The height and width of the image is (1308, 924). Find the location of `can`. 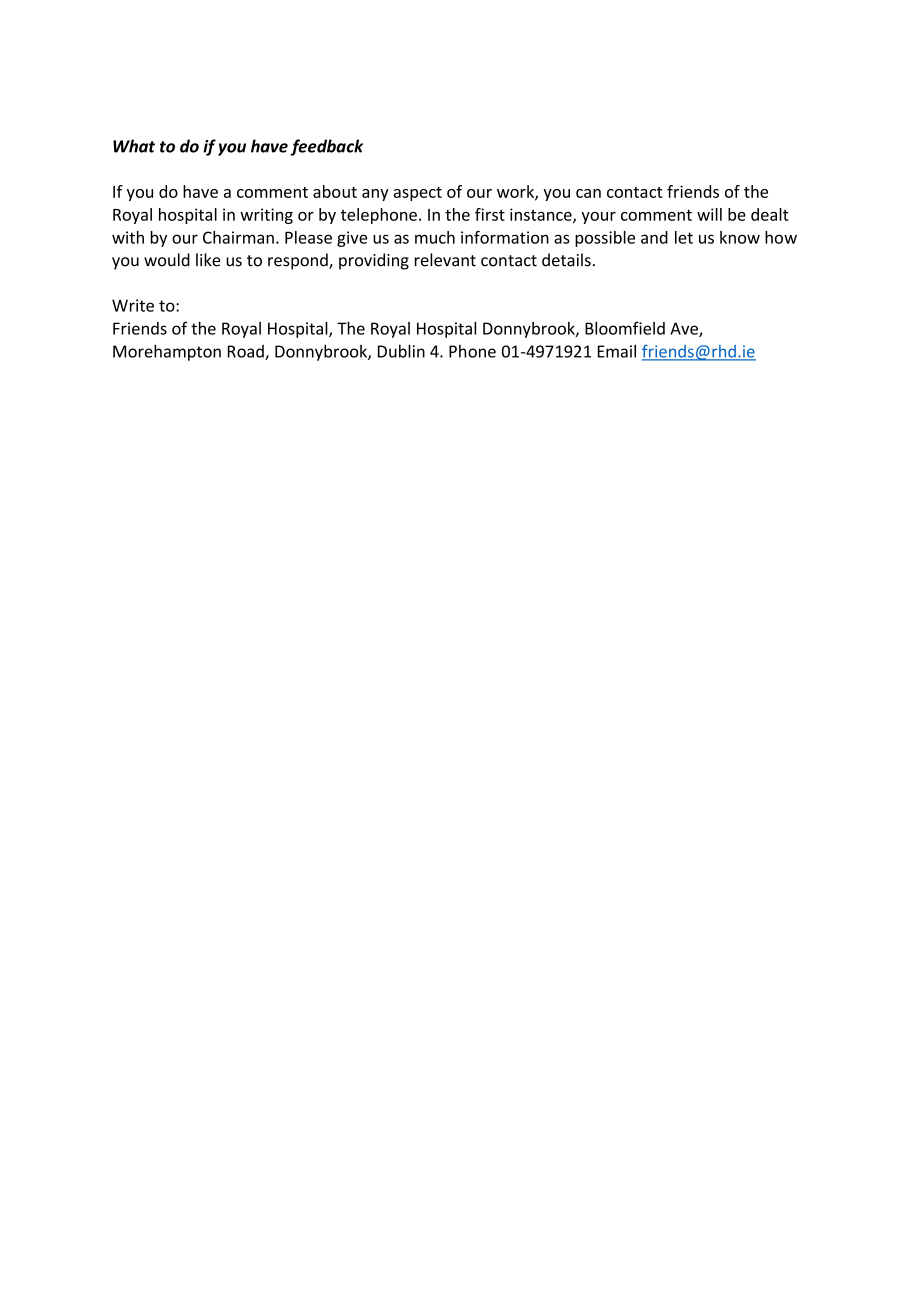

can is located at coordinates (588, 193).
